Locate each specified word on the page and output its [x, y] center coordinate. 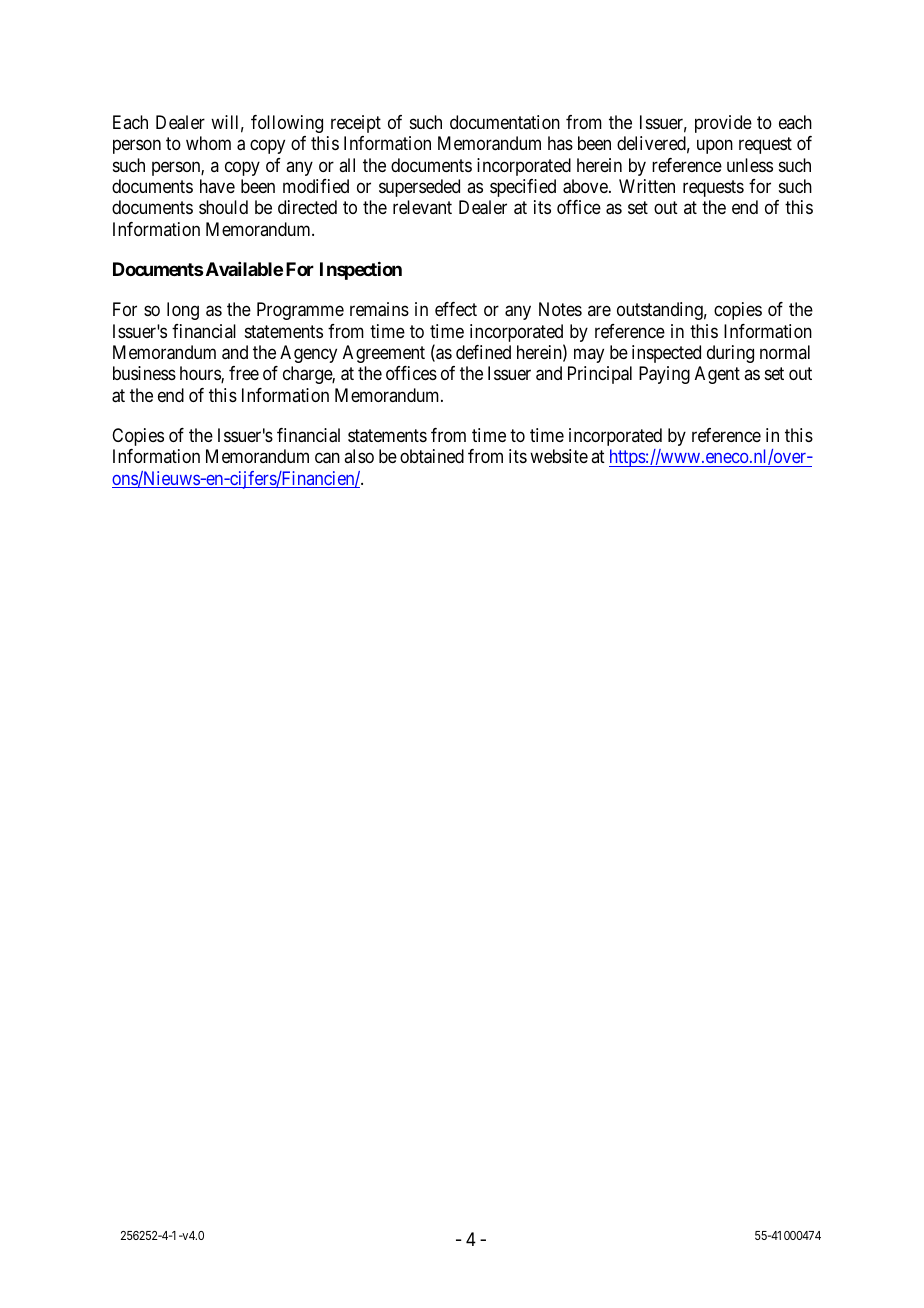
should [223, 207]
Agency [308, 354]
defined [483, 352]
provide [723, 124]
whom [208, 143]
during [730, 354]
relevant [422, 207]
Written [647, 186]
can [327, 458]
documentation [505, 122]
